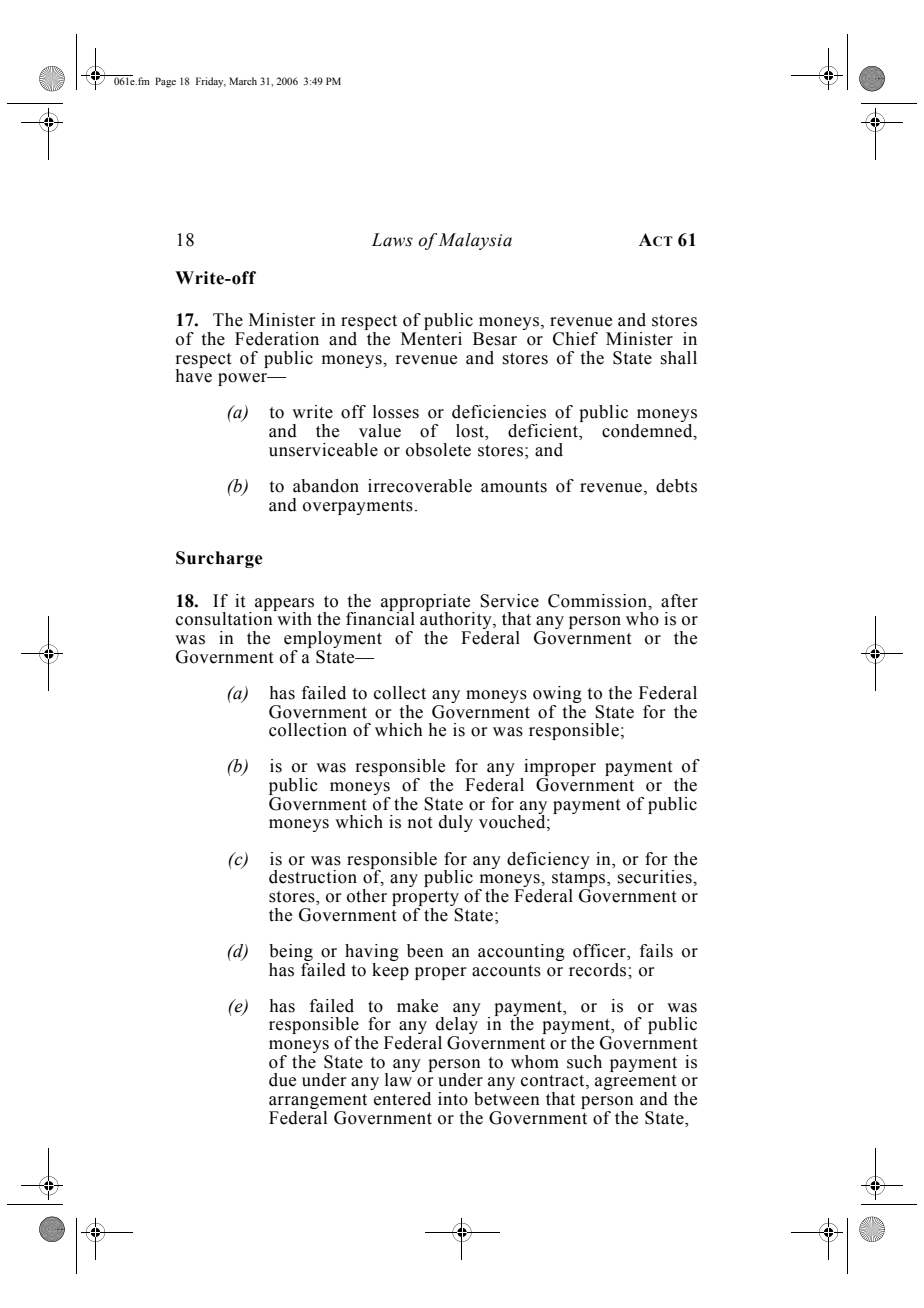 The height and width of the page is (1308, 924). What do you see at coordinates (225, 618) in the page?
I see `consultation` at bounding box center [225, 618].
